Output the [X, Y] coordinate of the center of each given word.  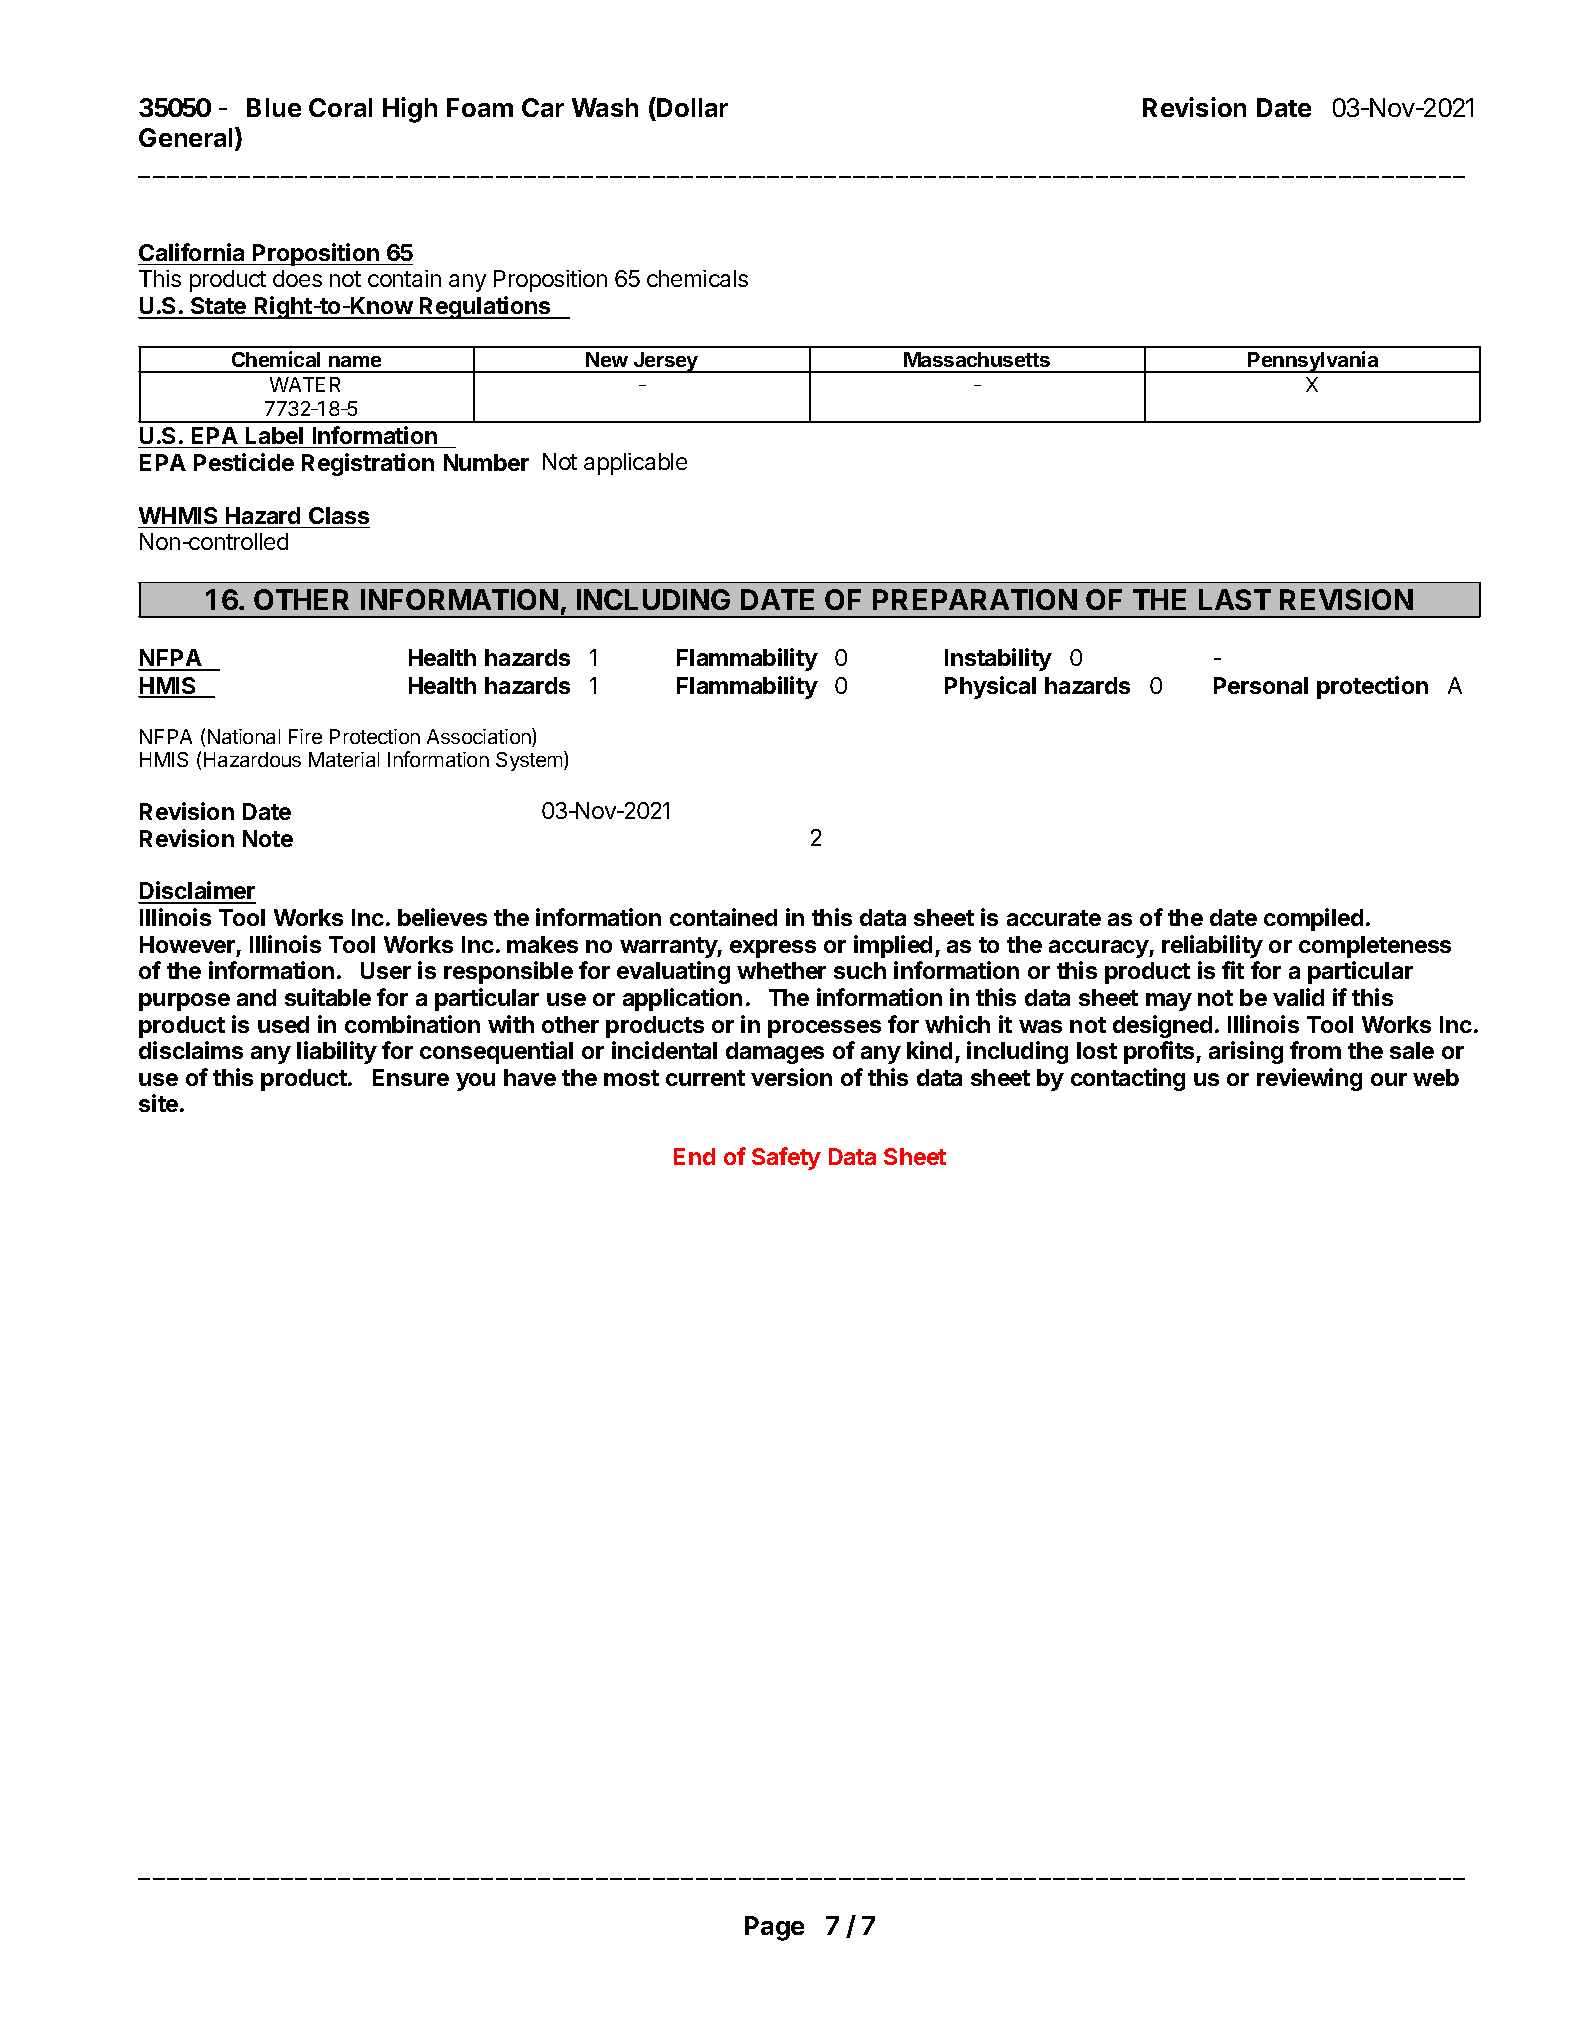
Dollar [691, 107]
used [283, 1024]
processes [824, 1029]
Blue [274, 107]
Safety [786, 1158]
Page [774, 1928]
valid [1298, 997]
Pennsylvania [1313, 362]
